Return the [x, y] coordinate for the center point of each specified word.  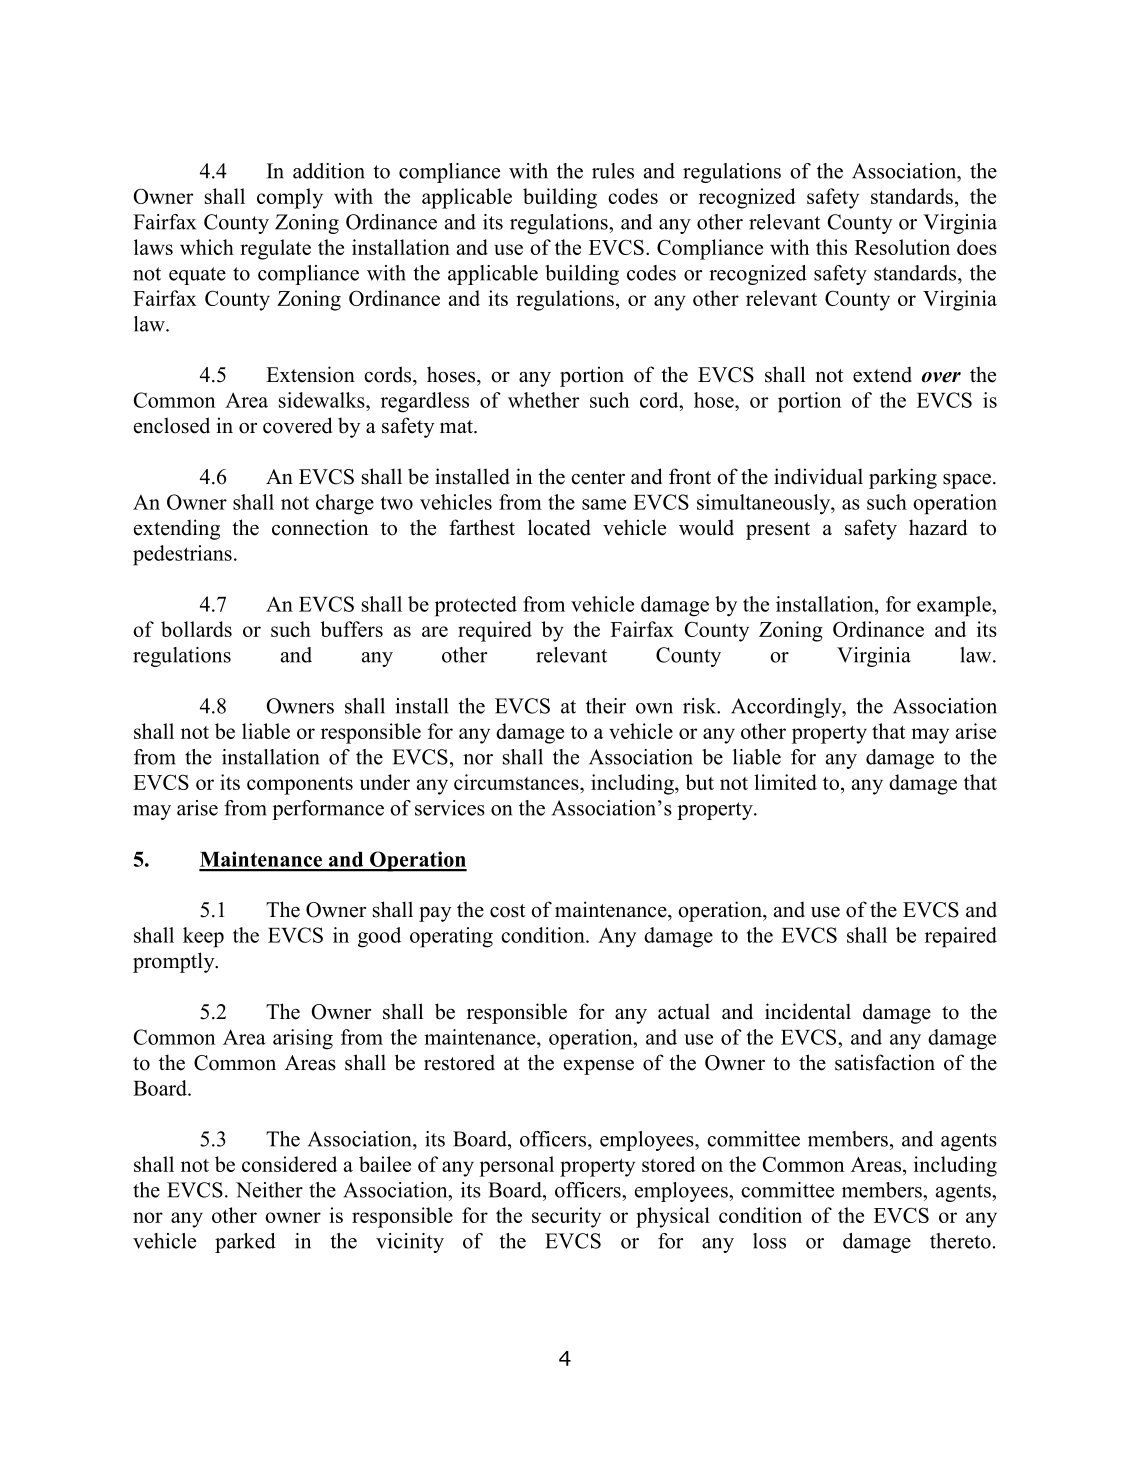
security [566, 1217]
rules [613, 171]
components [300, 786]
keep [203, 937]
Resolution [902, 247]
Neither [269, 1190]
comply [290, 198]
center [598, 478]
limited [785, 782]
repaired [961, 937]
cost [507, 911]
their [606, 706]
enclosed [172, 425]
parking [903, 478]
